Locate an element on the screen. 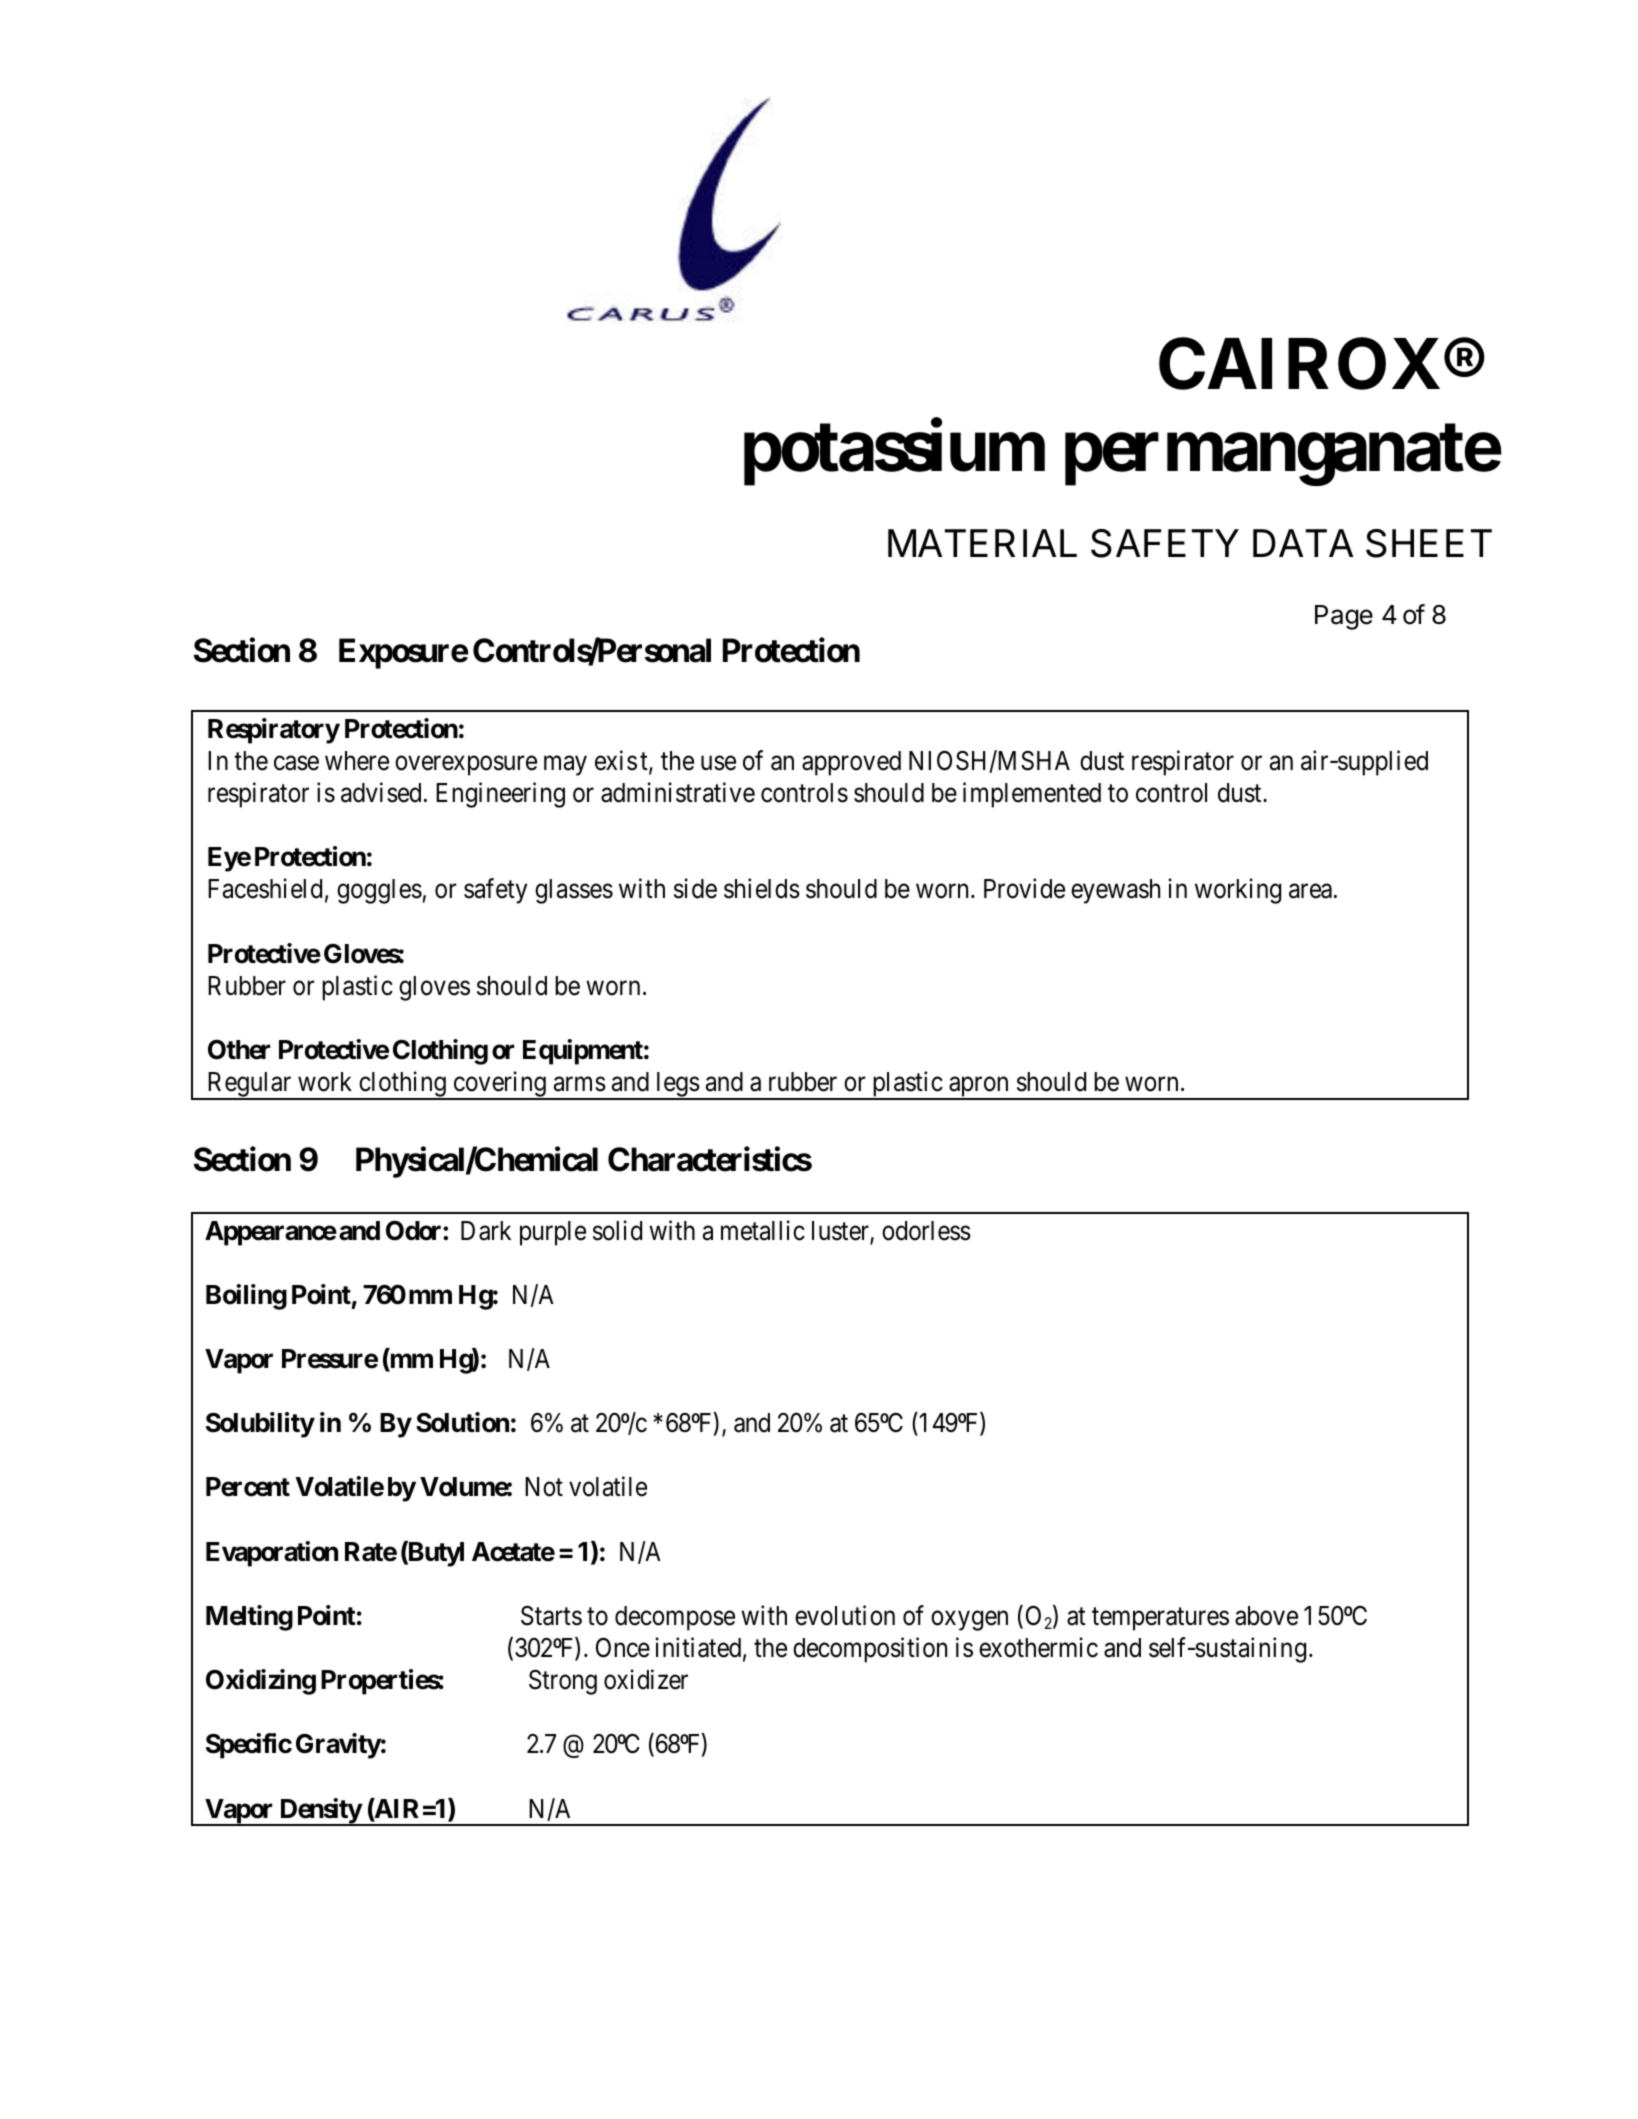 The width and height of the screenshot is (1638, 2119). MATERIAL is located at coordinates (982, 543).
